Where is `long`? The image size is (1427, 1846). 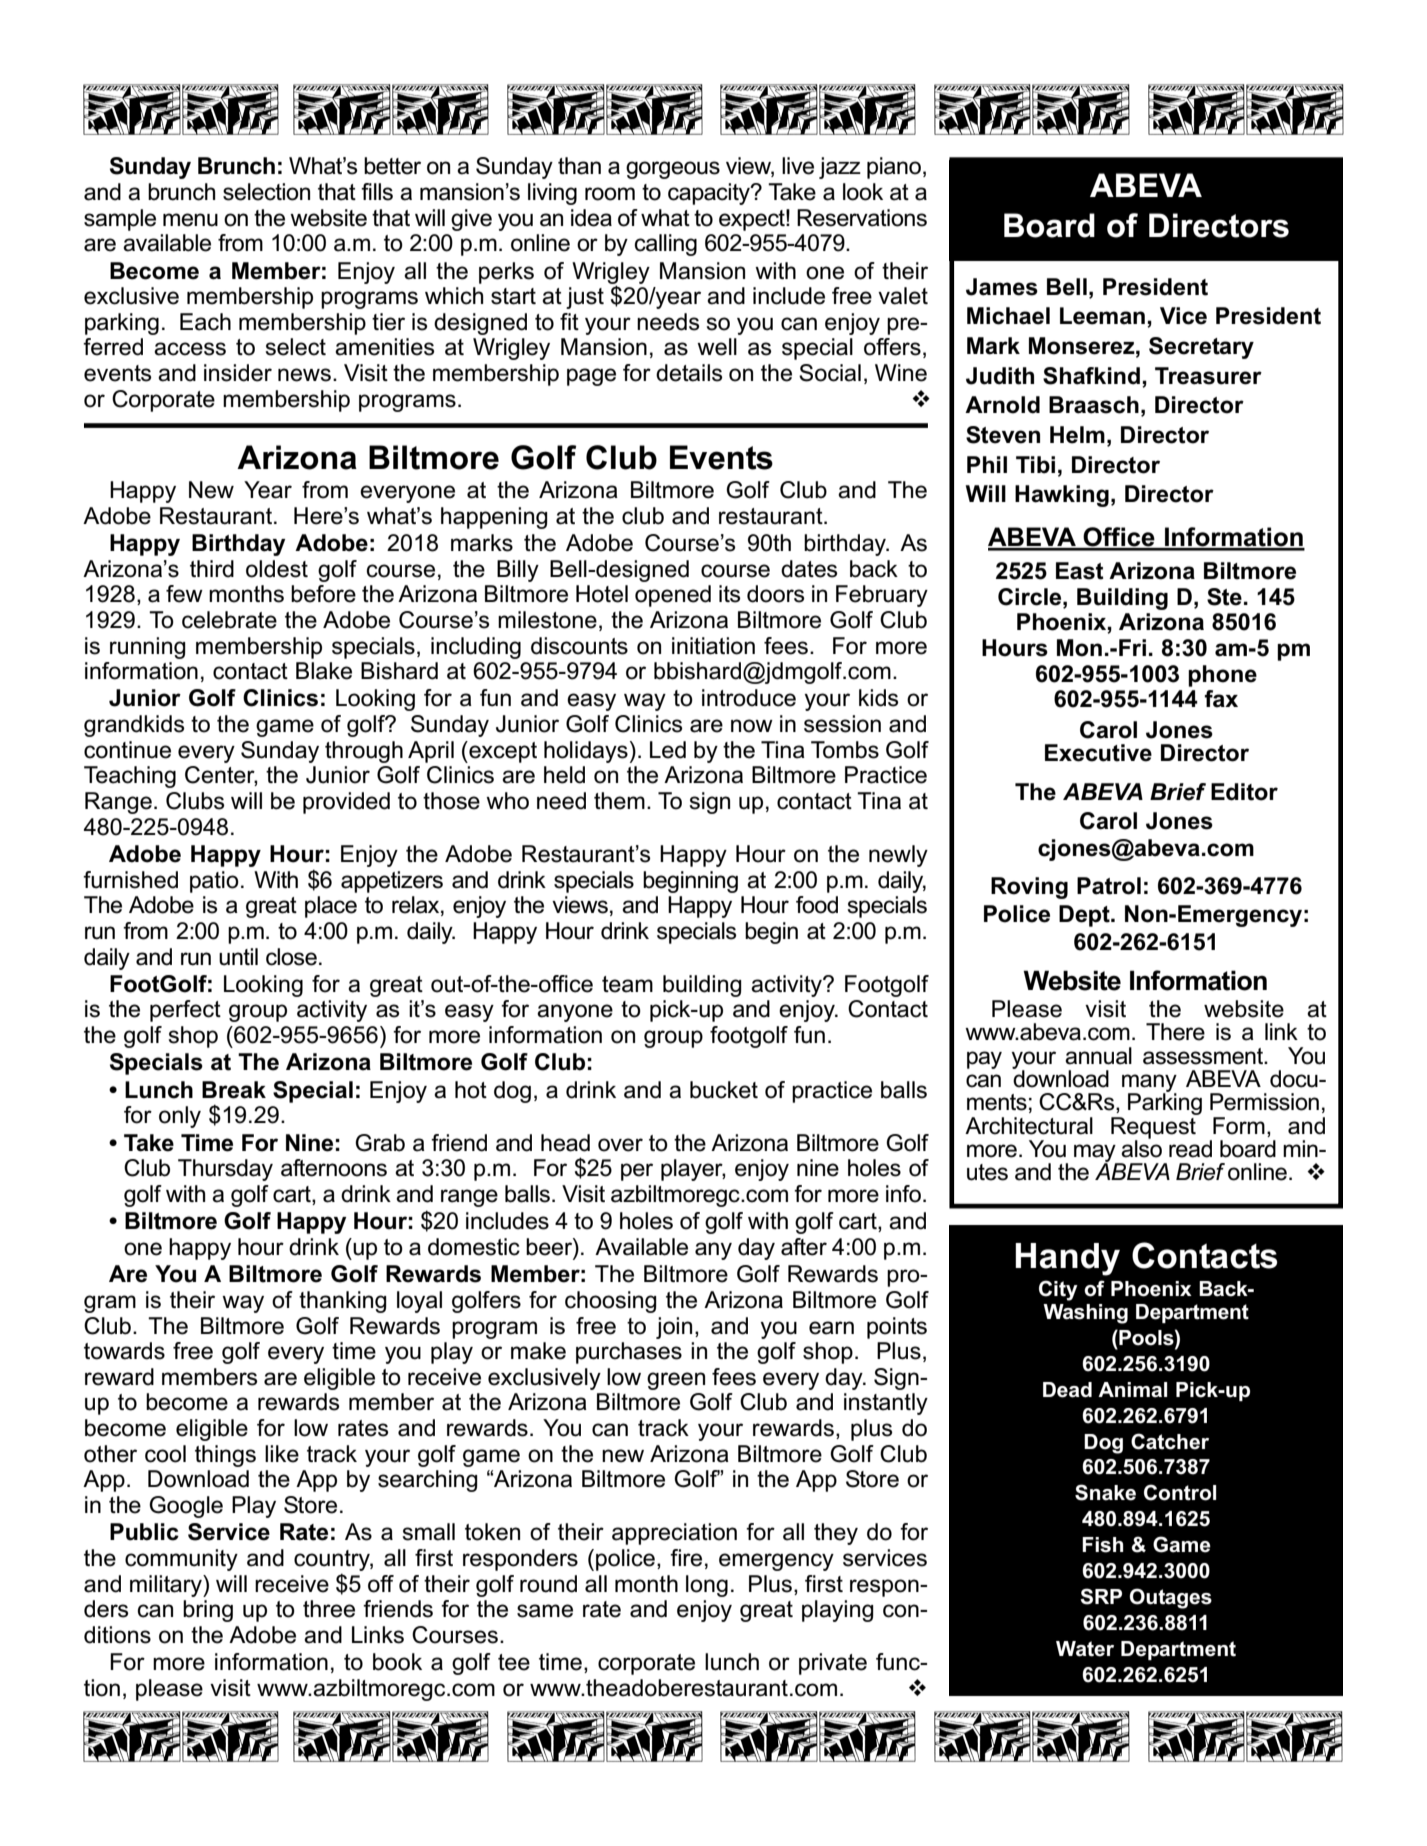 long is located at coordinates (707, 1586).
